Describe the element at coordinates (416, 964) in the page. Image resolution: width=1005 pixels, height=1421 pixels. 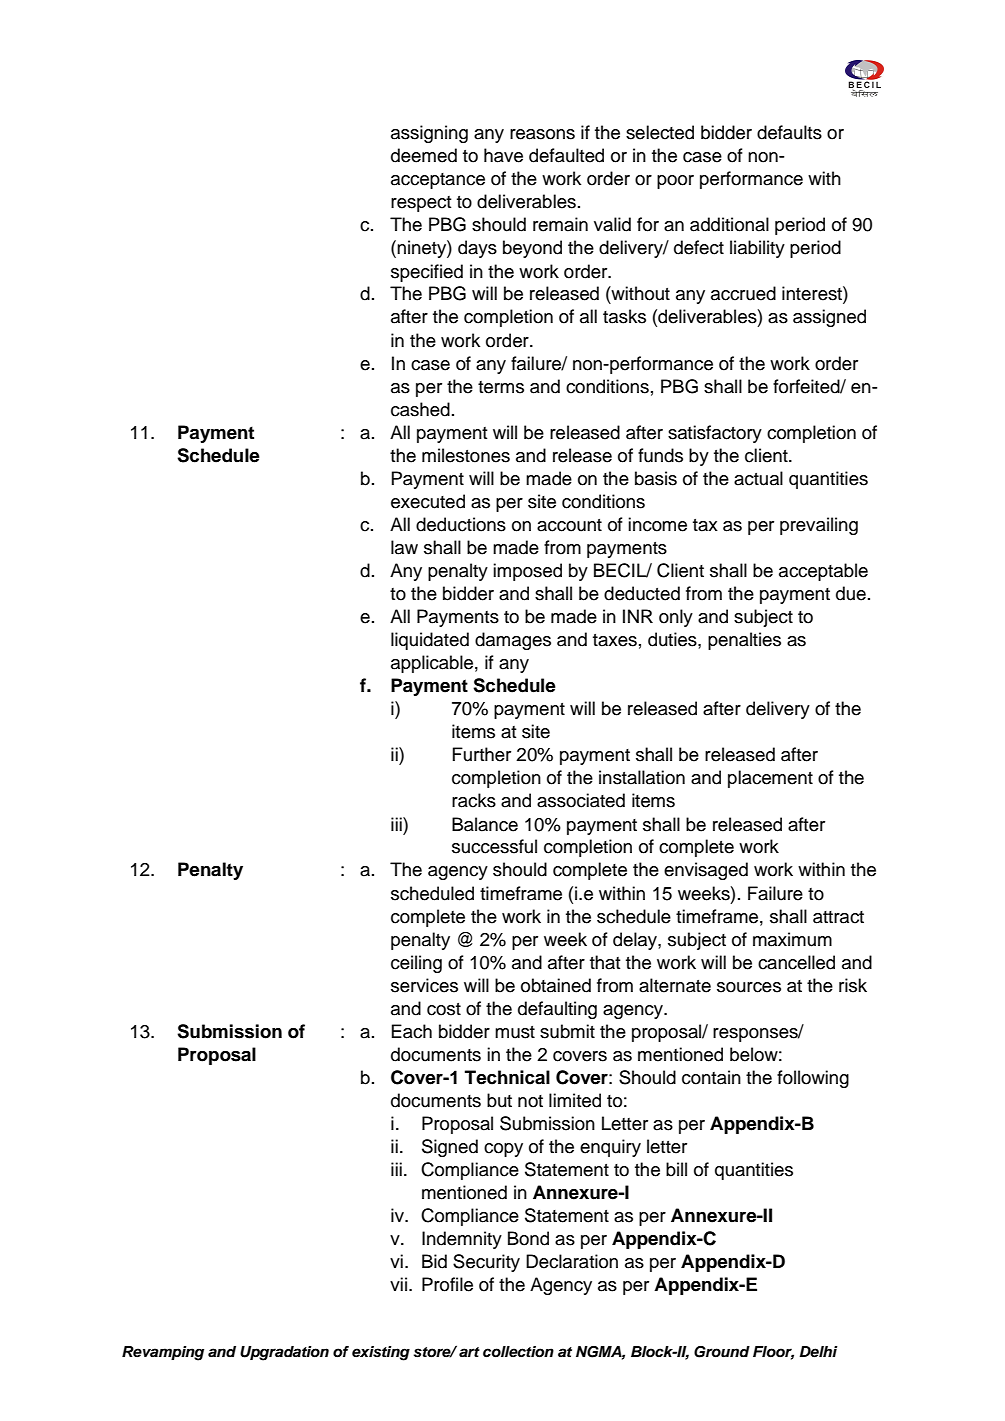
I see `ceiling` at that location.
